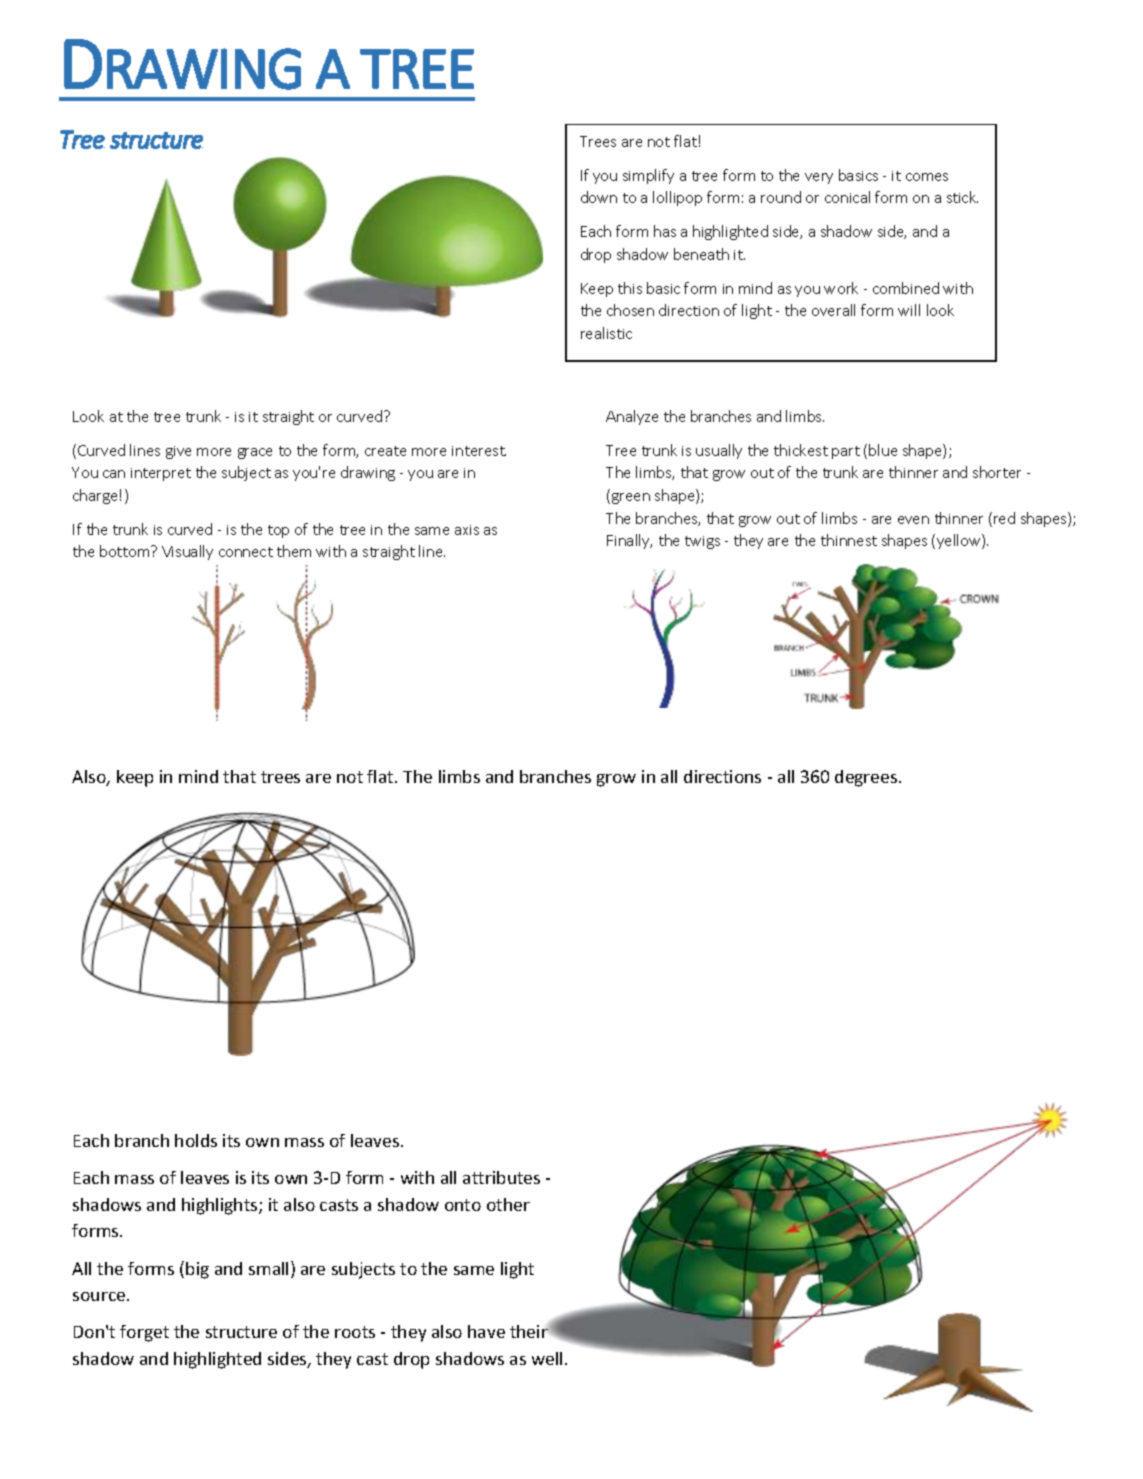  I want to click on forget, so click(144, 1333).
